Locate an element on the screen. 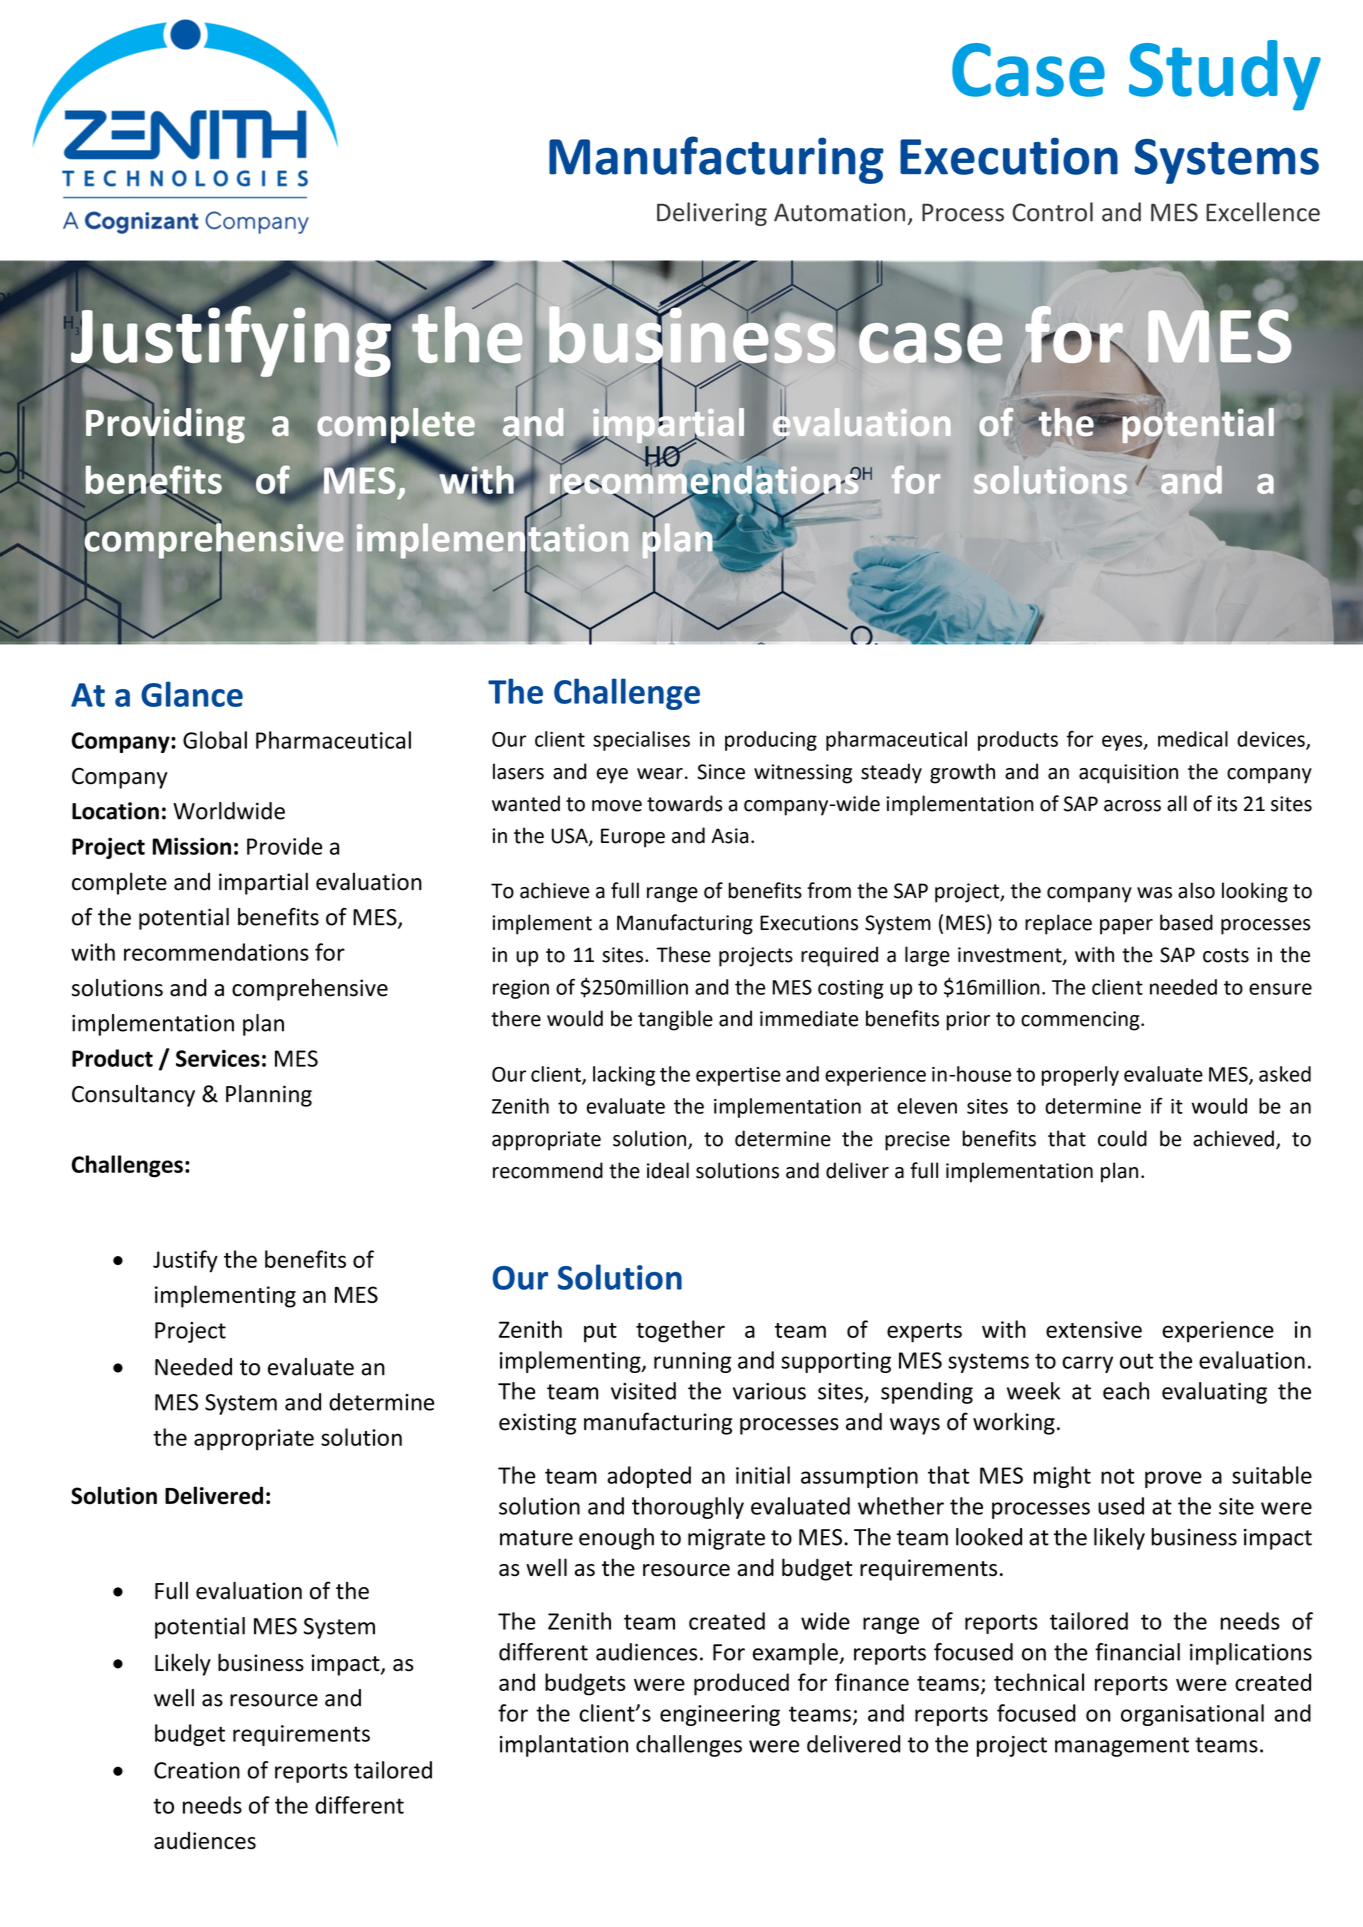  Creation is located at coordinates (197, 1770).
